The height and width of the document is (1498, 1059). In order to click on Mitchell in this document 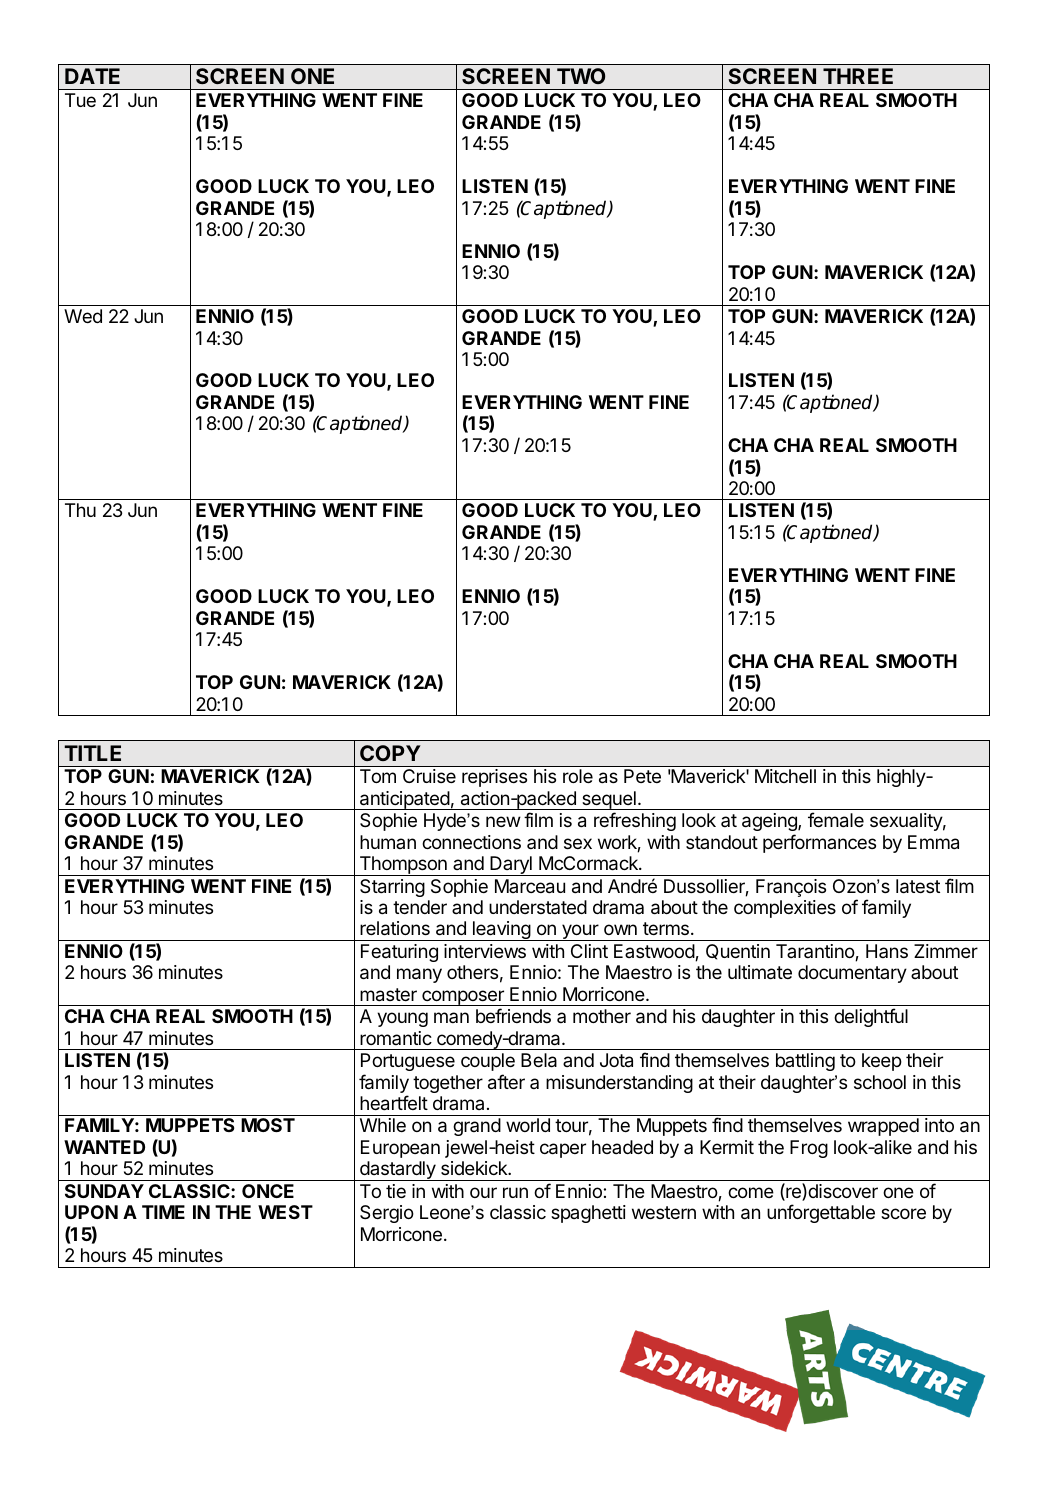, I will do `click(785, 776)`.
